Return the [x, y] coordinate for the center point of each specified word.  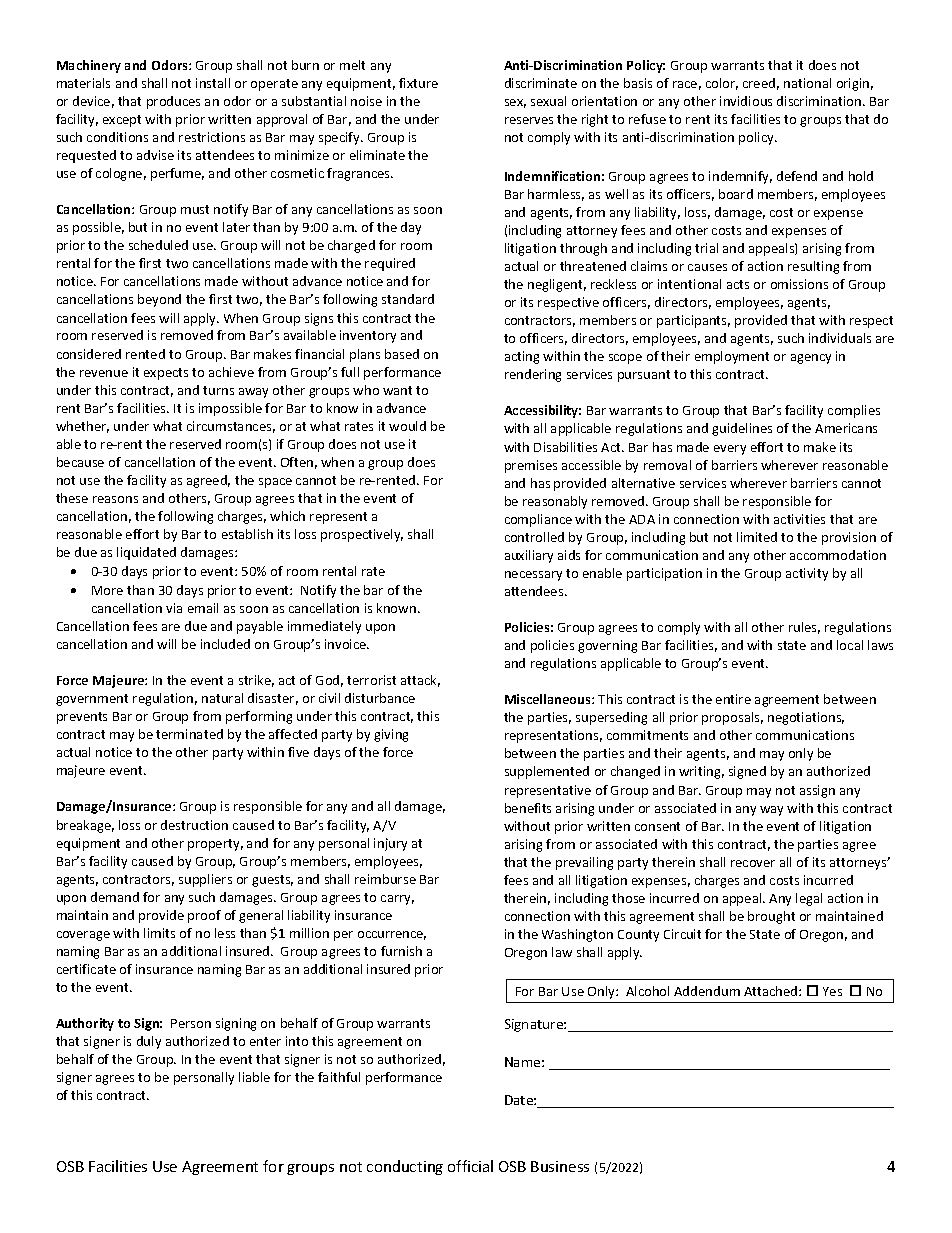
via [174, 608]
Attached [772, 991]
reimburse [385, 879]
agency [811, 359]
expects [166, 374]
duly [149, 1042]
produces [173, 102]
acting [522, 357]
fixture [418, 83]
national [807, 83]
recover [753, 863]
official [470, 1166]
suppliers [205, 880]
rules [804, 628]
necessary [533, 576]
